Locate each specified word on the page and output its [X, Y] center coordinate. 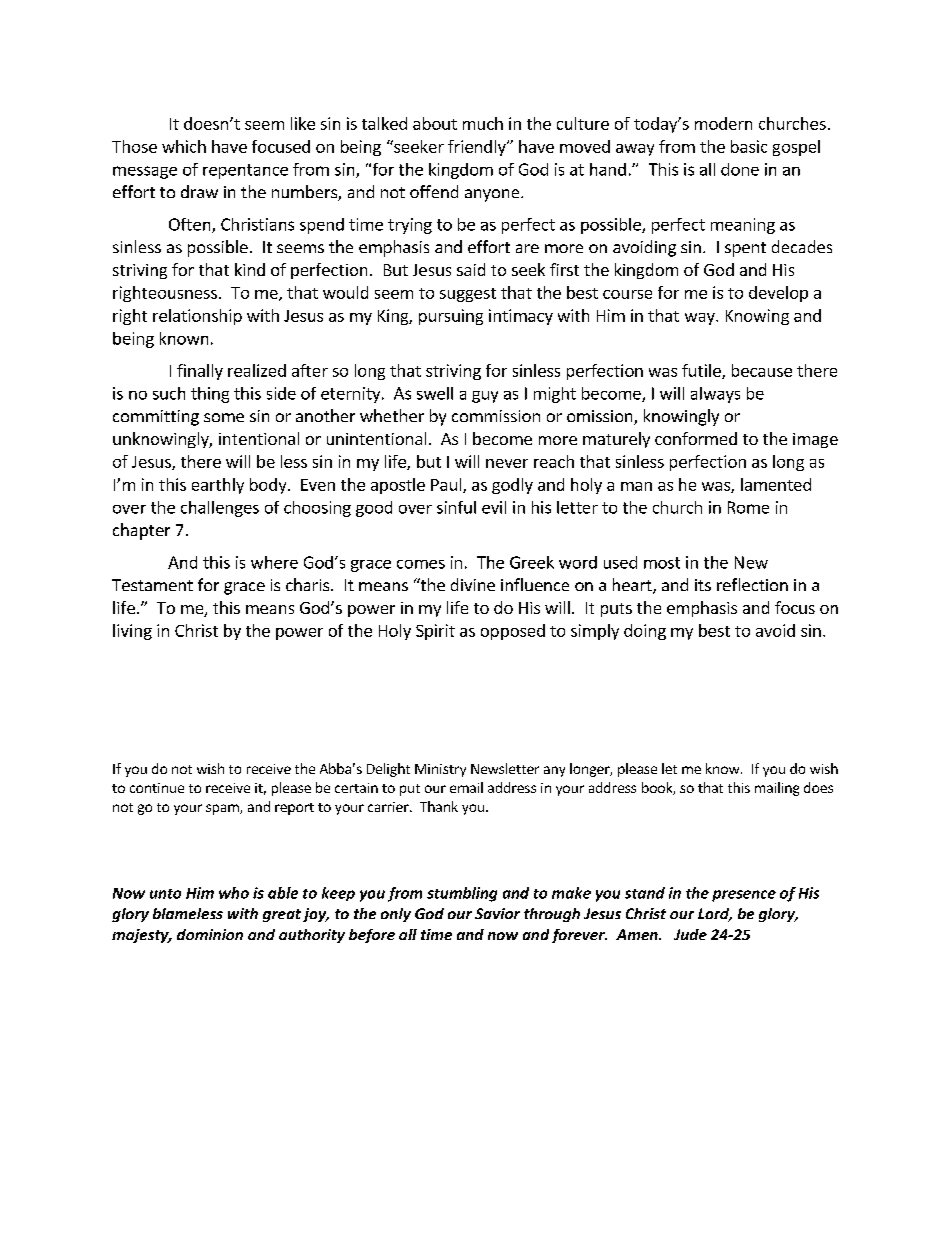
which [184, 146]
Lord [715, 915]
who [234, 893]
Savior [497, 913]
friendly [478, 148]
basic [749, 146]
